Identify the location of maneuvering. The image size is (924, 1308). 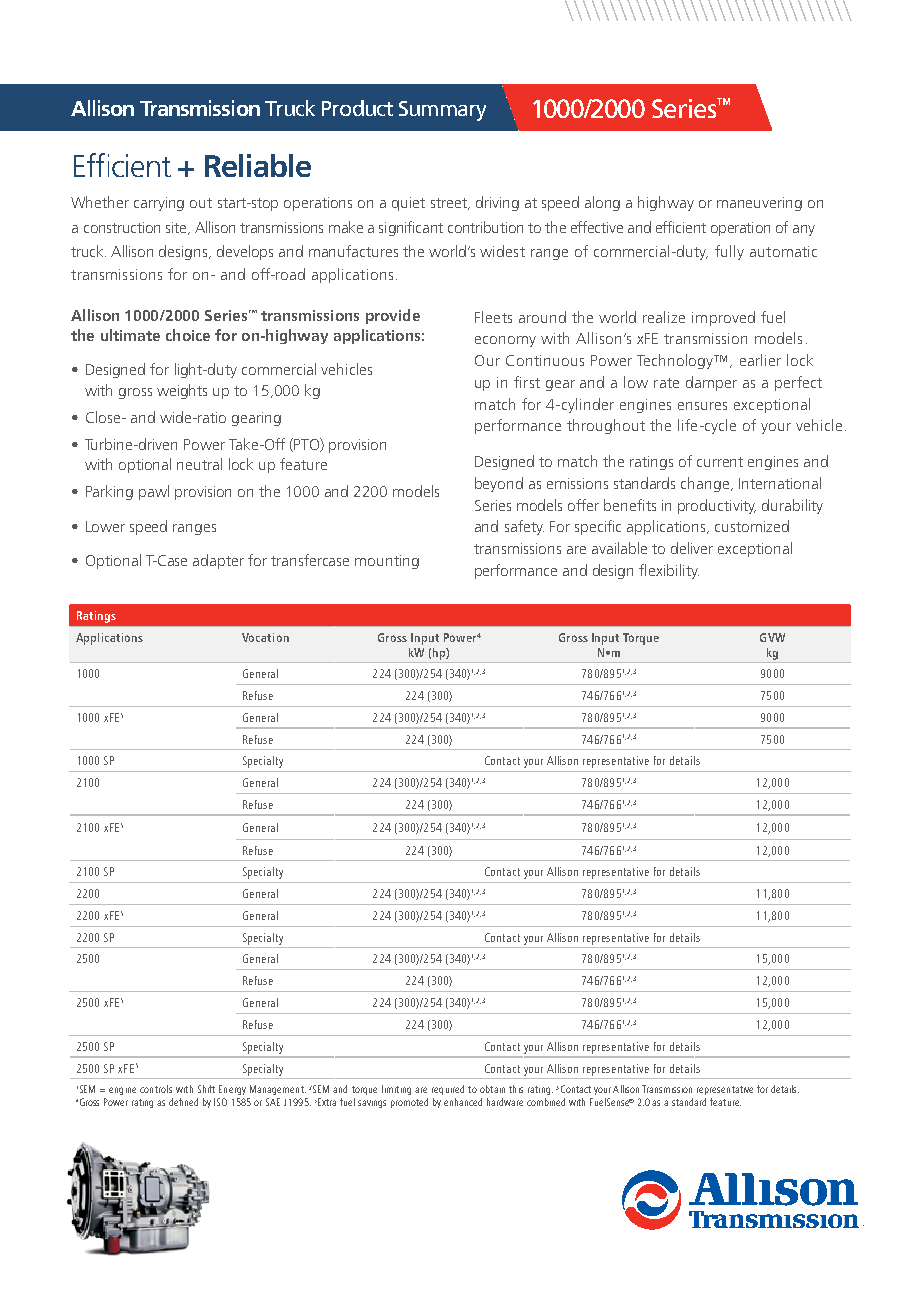
(759, 204).
